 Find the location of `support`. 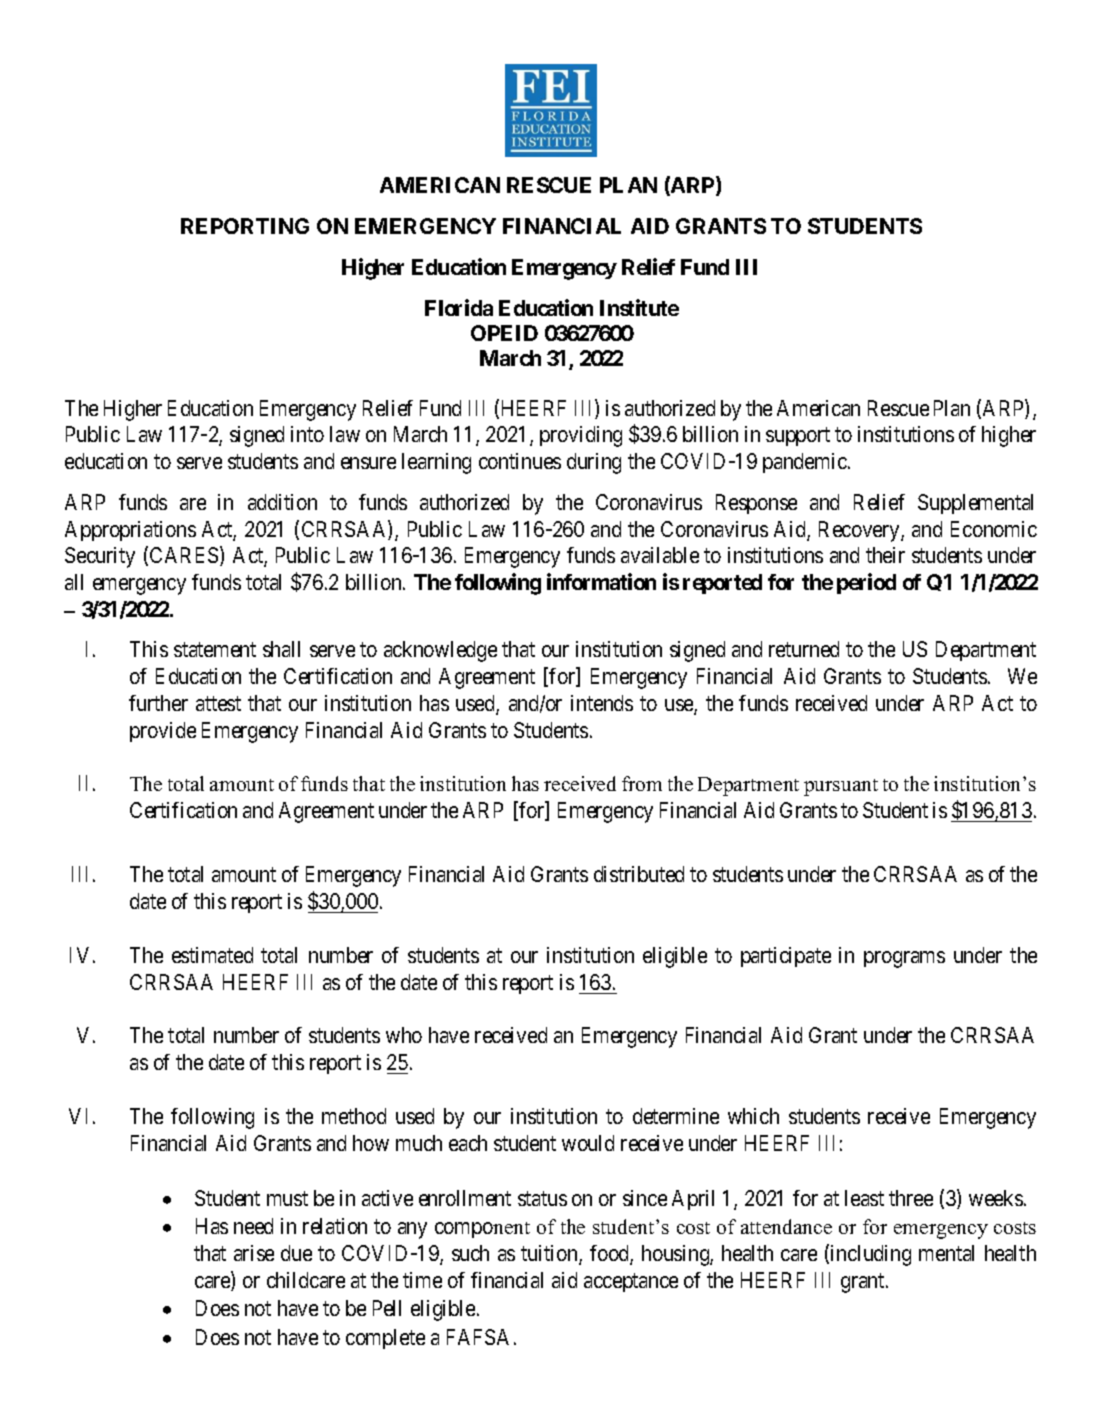

support is located at coordinates (798, 437).
